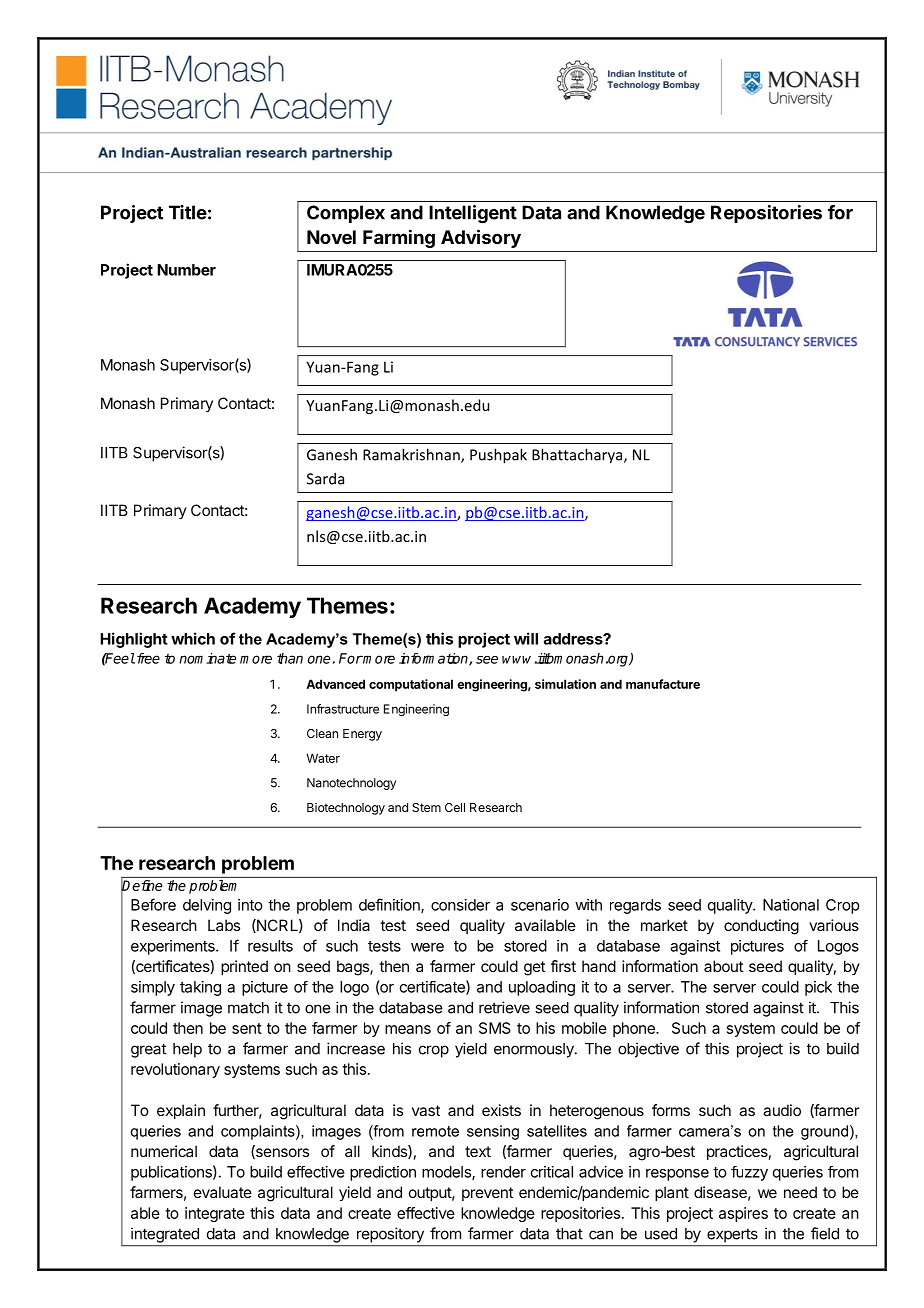 This page has width=924, height=1308. I want to click on Intelligent, so click(473, 214).
